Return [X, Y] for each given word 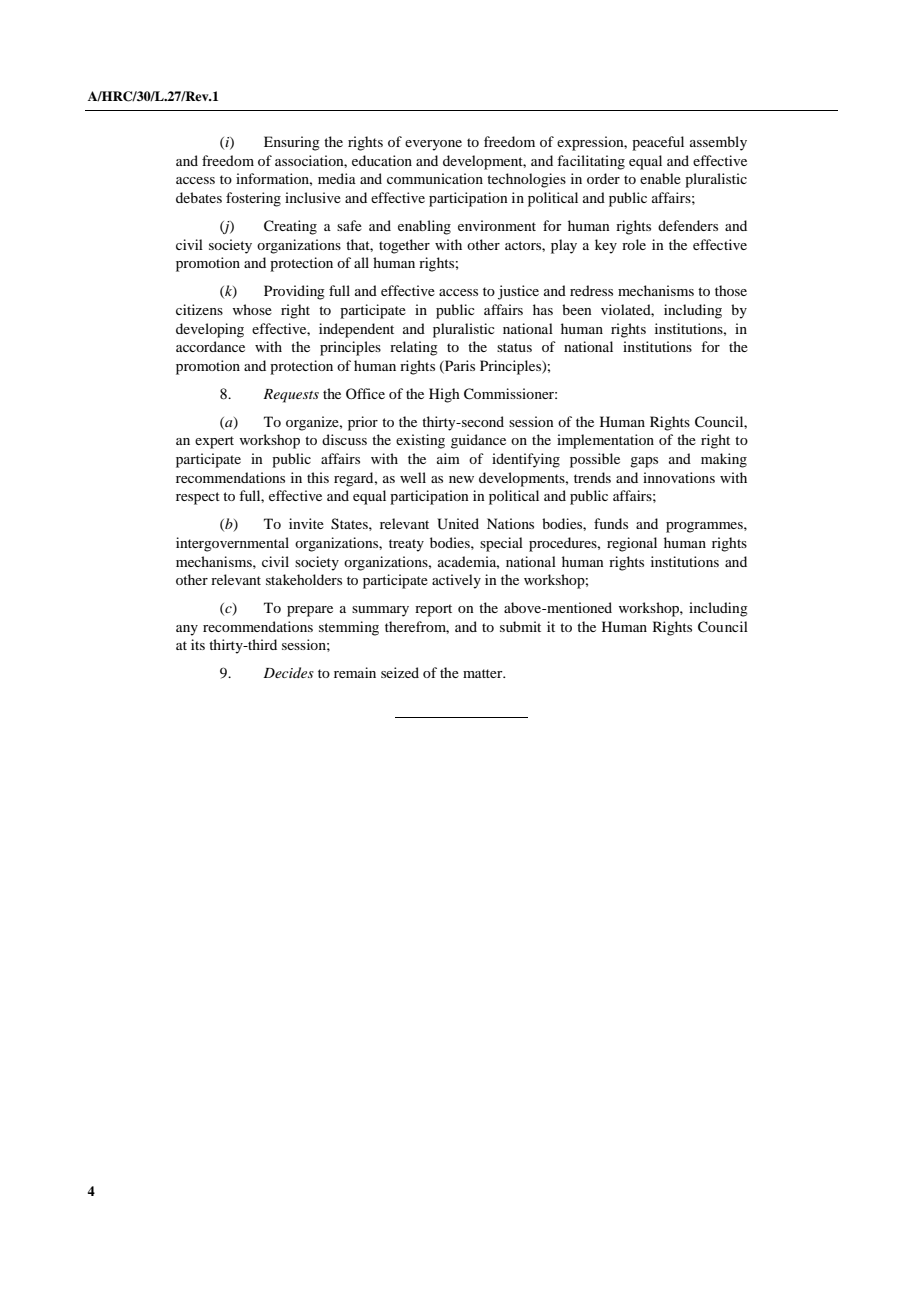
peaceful [658, 143]
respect [198, 498]
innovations [679, 477]
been [577, 309]
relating [414, 348]
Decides [288, 672]
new [461, 479]
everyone [433, 145]
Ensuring [292, 143]
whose [252, 309]
